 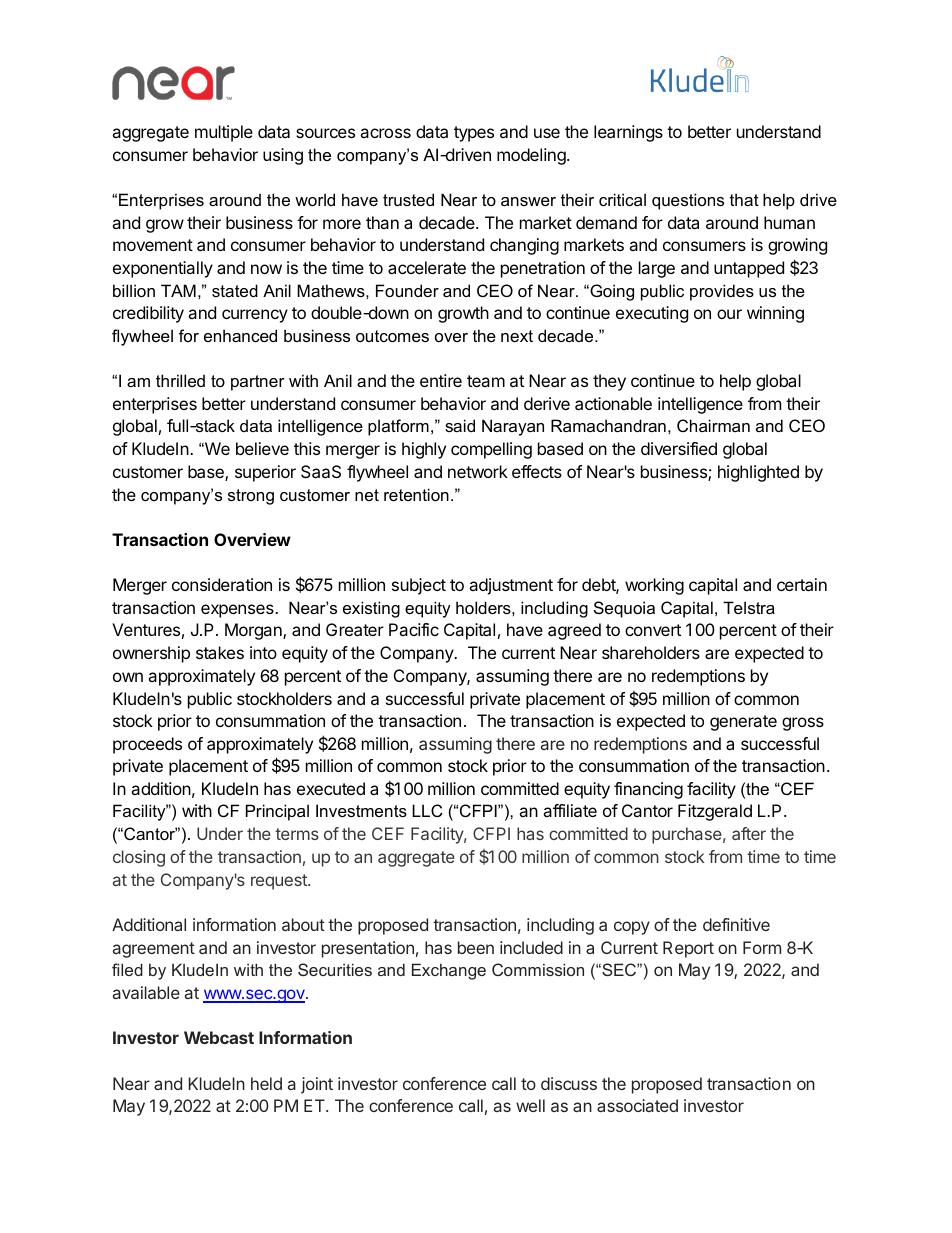 I want to click on multiple, so click(x=224, y=133).
